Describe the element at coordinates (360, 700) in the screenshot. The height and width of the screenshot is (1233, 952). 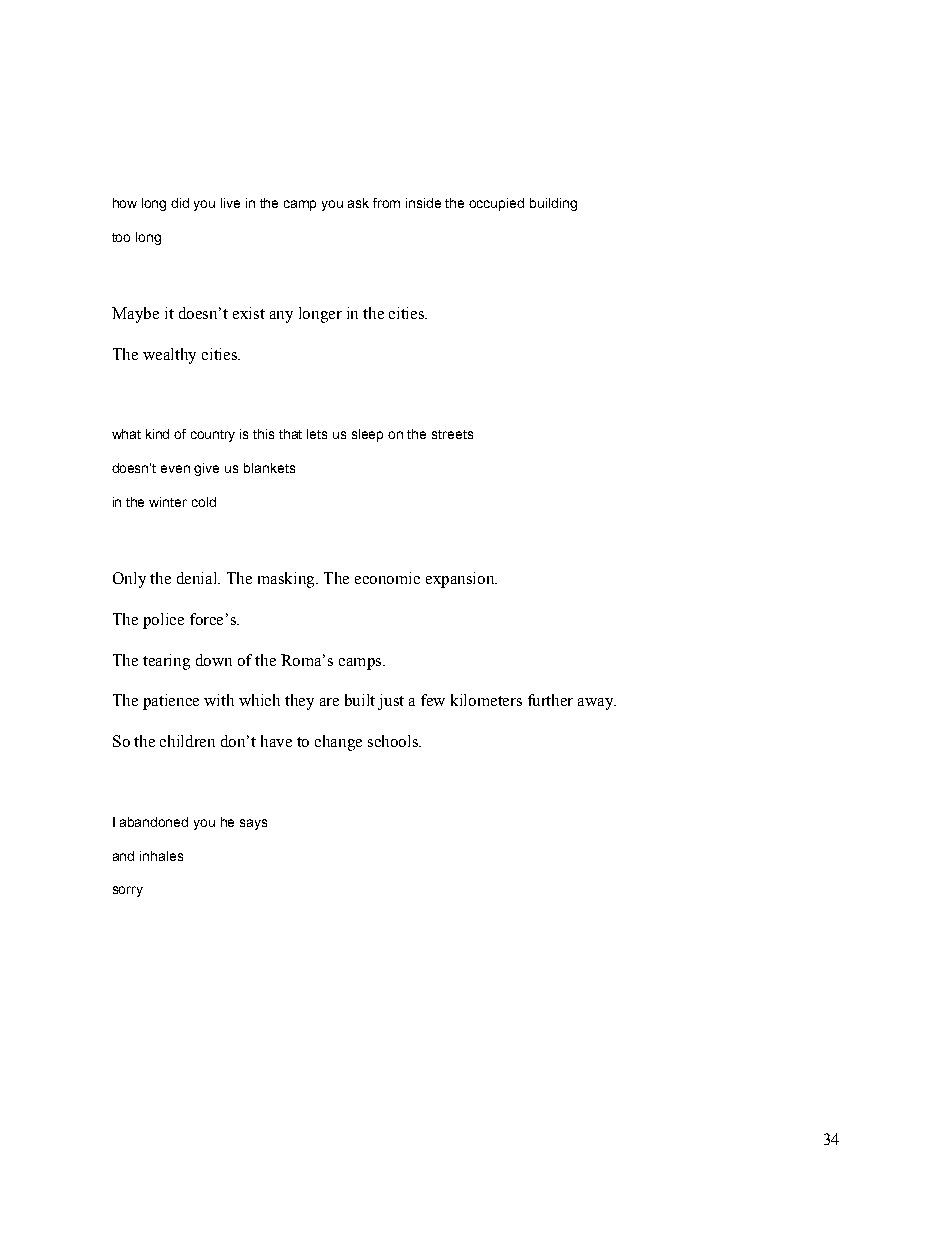
I see `built` at that location.
